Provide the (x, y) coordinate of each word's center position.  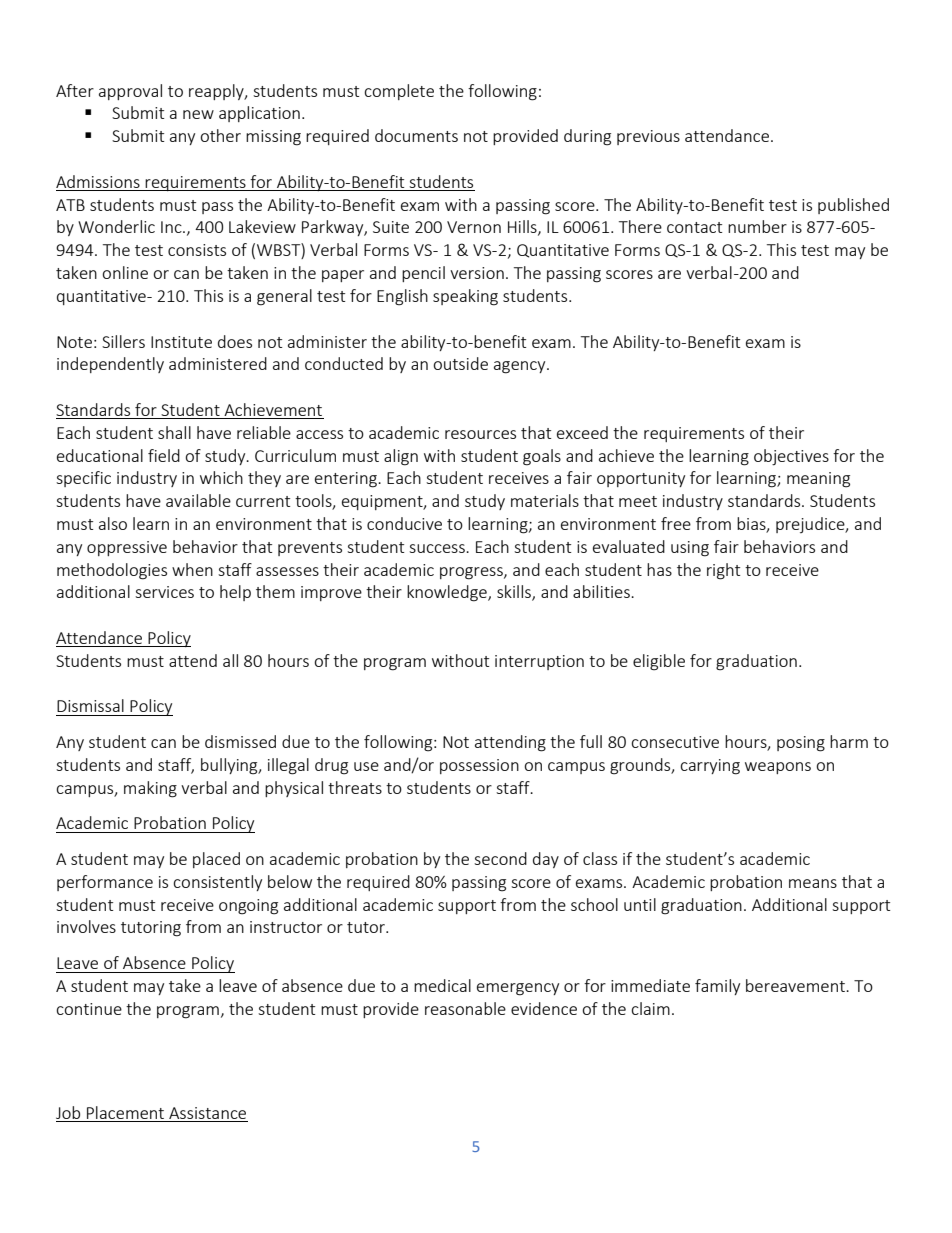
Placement (125, 1112)
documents (416, 135)
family (717, 987)
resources (480, 434)
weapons (778, 768)
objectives (791, 457)
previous (648, 137)
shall (174, 432)
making (150, 789)
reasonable (465, 1008)
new (198, 114)
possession (479, 766)
